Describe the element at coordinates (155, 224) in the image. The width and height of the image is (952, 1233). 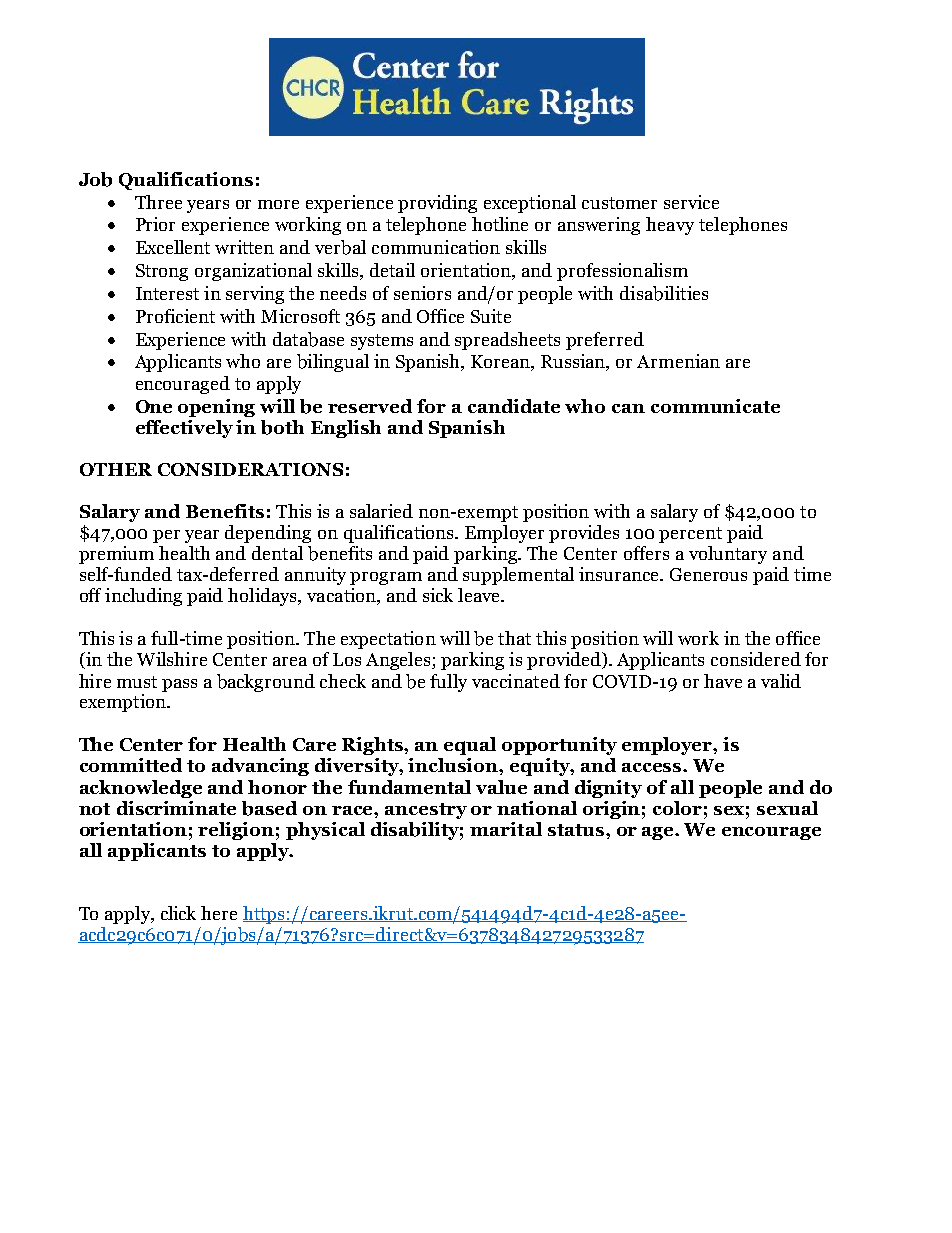
I see `Prior` at that location.
